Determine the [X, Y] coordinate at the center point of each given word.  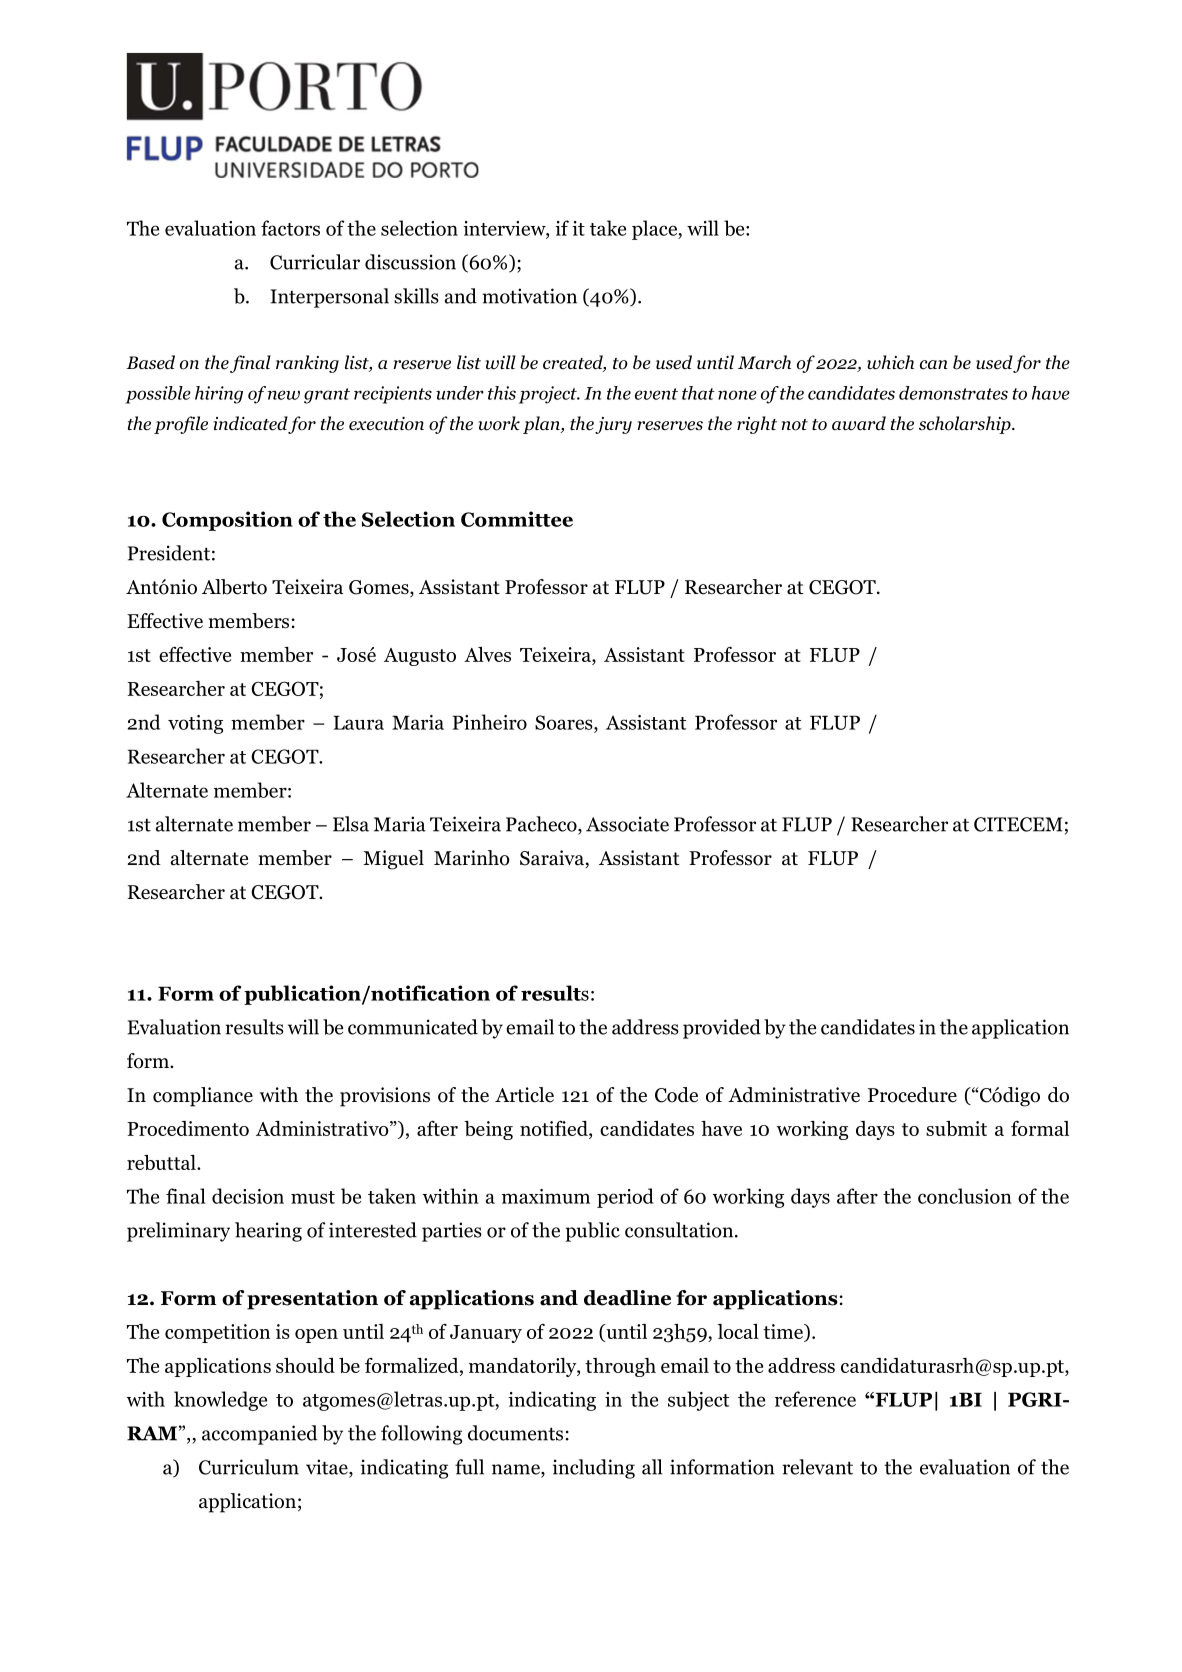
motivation [529, 296]
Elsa [351, 824]
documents [515, 1433]
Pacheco [542, 825]
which [890, 362]
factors [290, 228]
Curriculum [249, 1467]
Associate [627, 824]
